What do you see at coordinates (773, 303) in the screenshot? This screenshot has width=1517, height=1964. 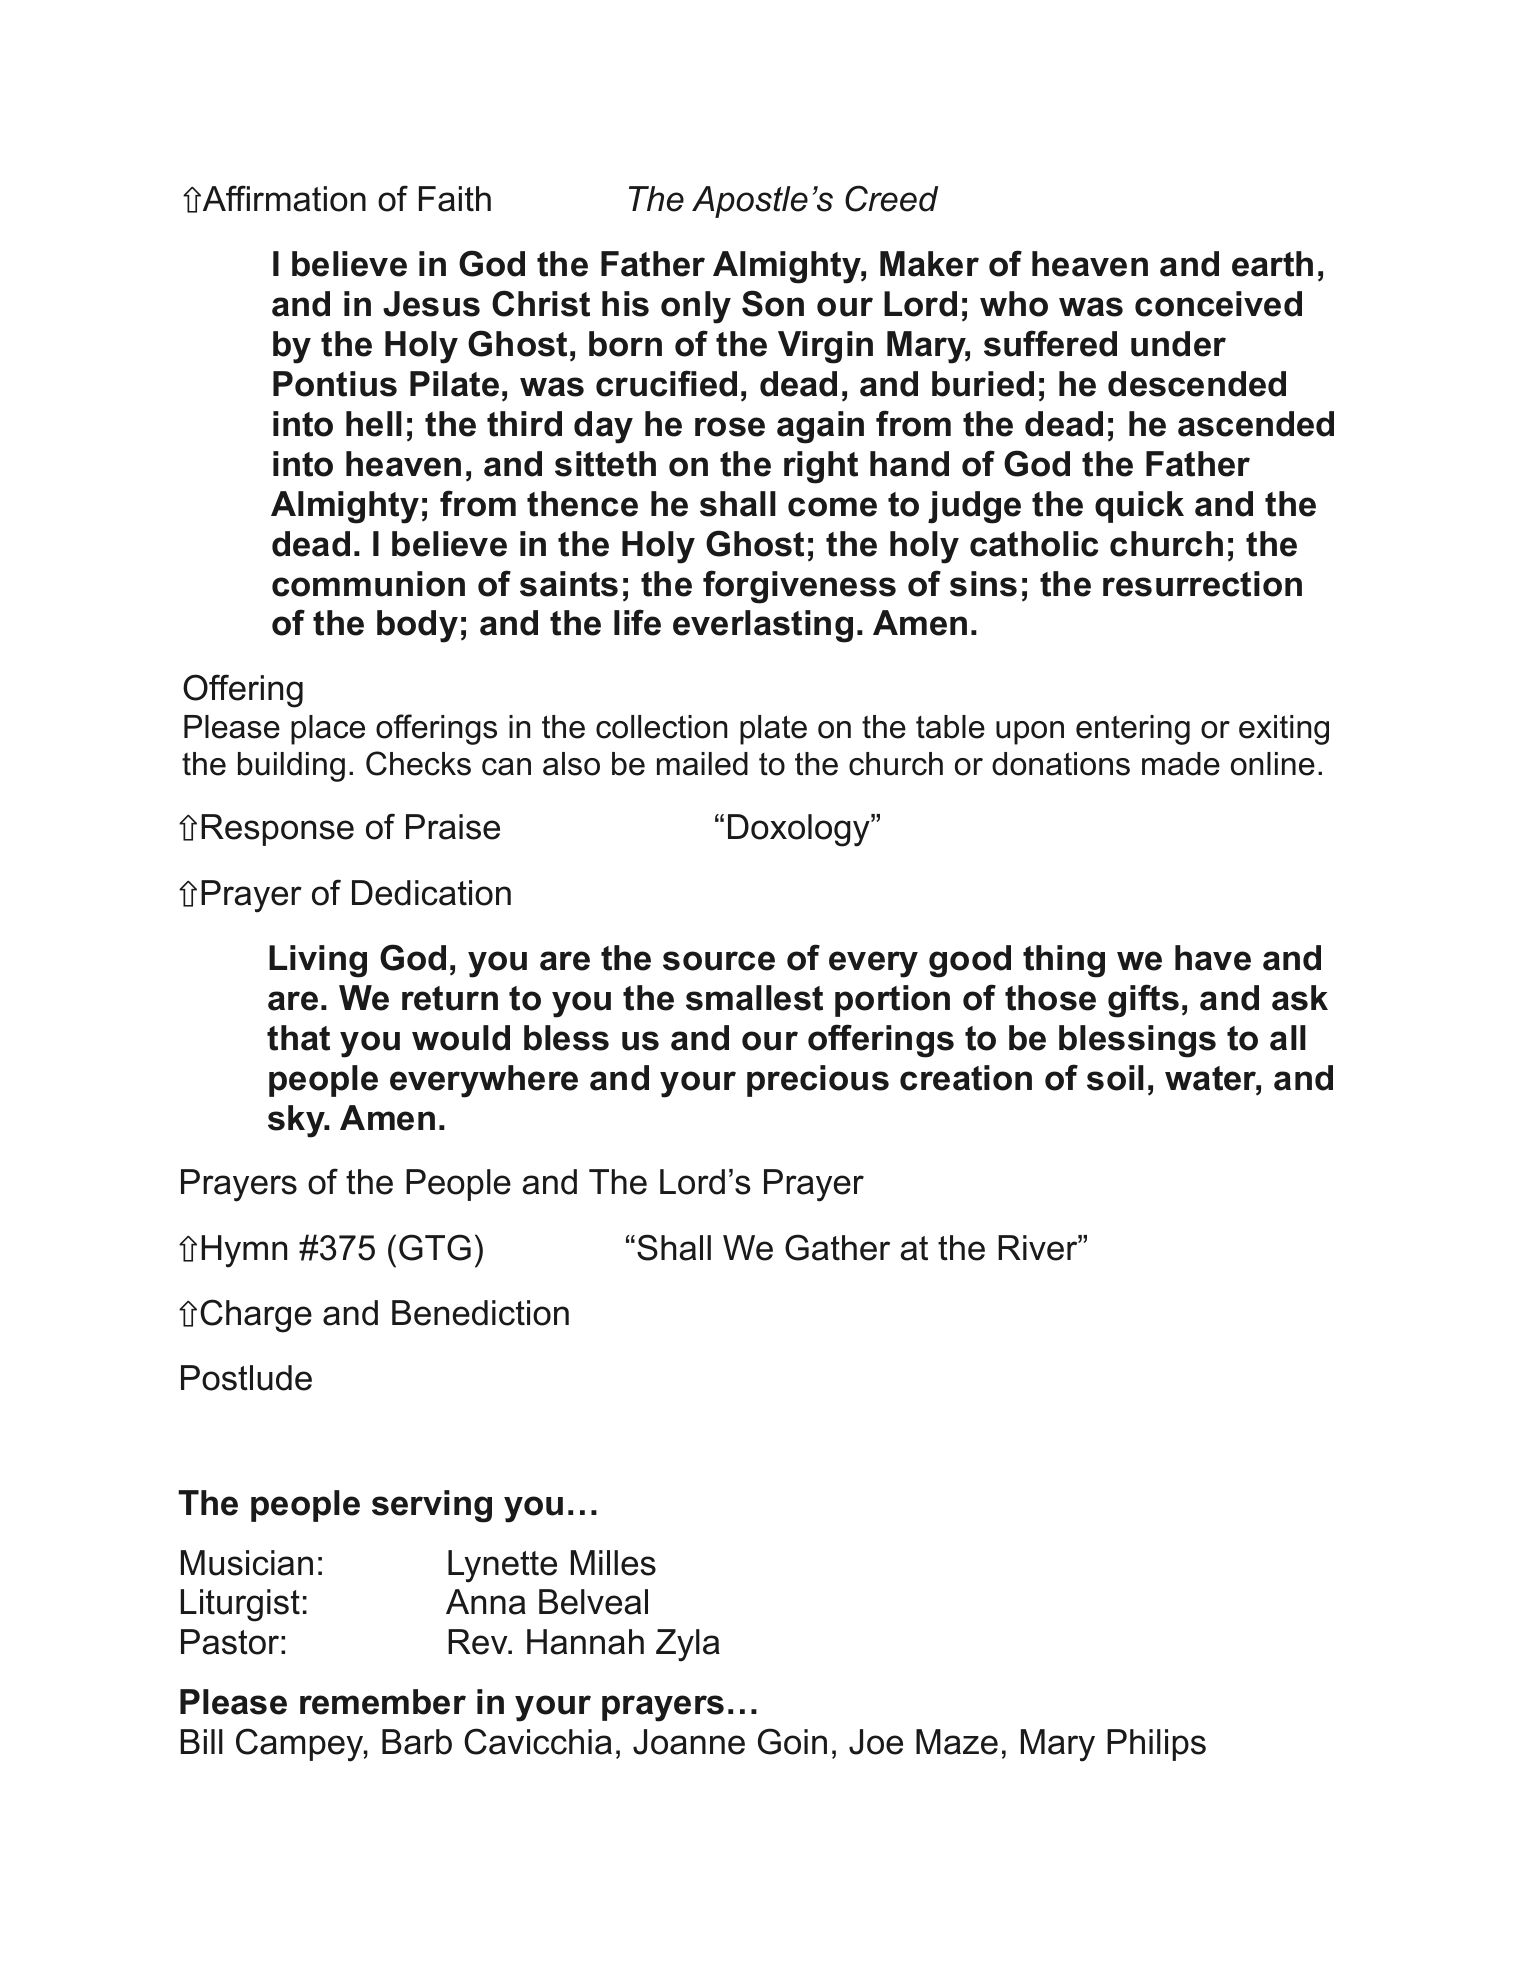 I see `Son` at bounding box center [773, 303].
